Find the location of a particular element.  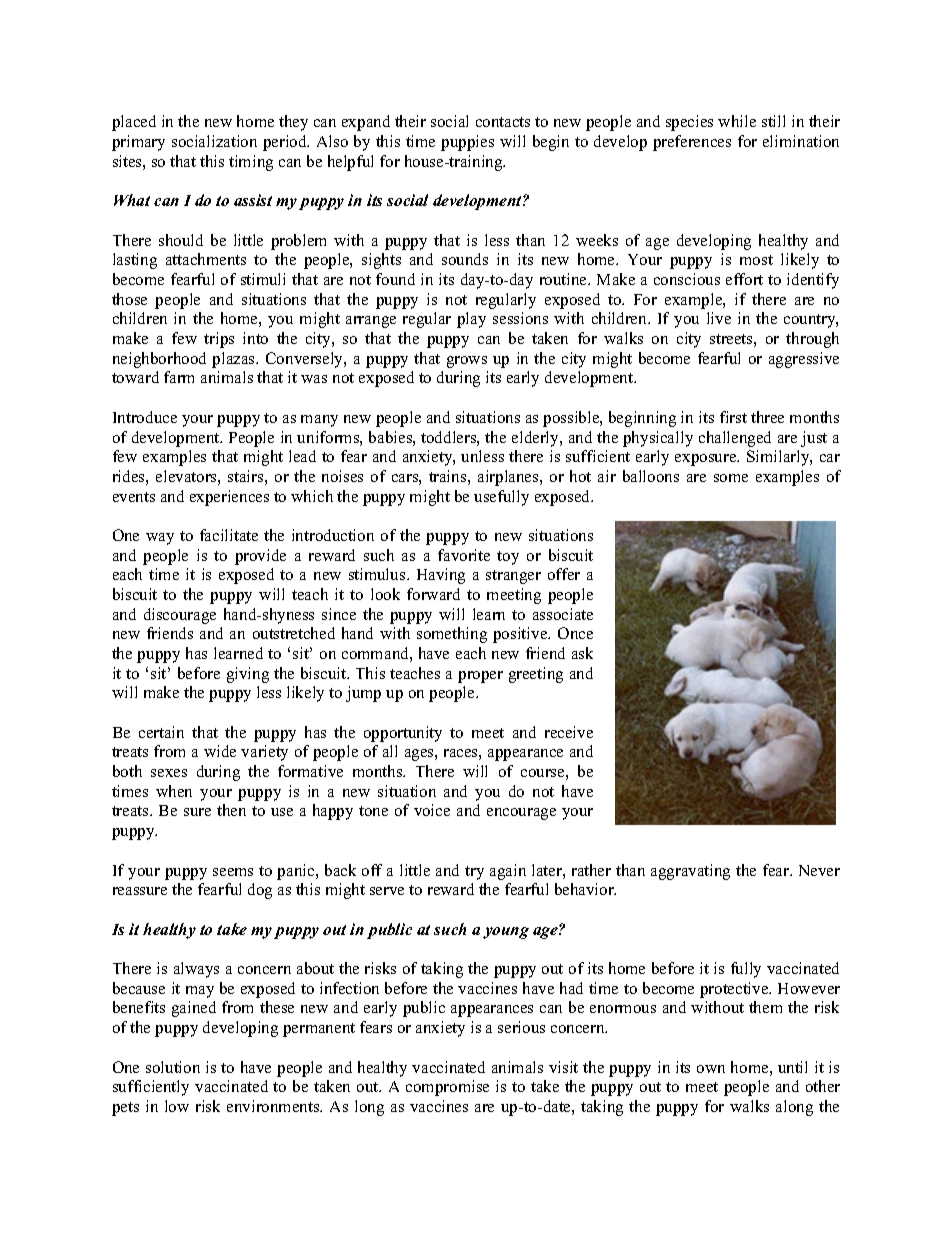

forward is located at coordinates (433, 594).
